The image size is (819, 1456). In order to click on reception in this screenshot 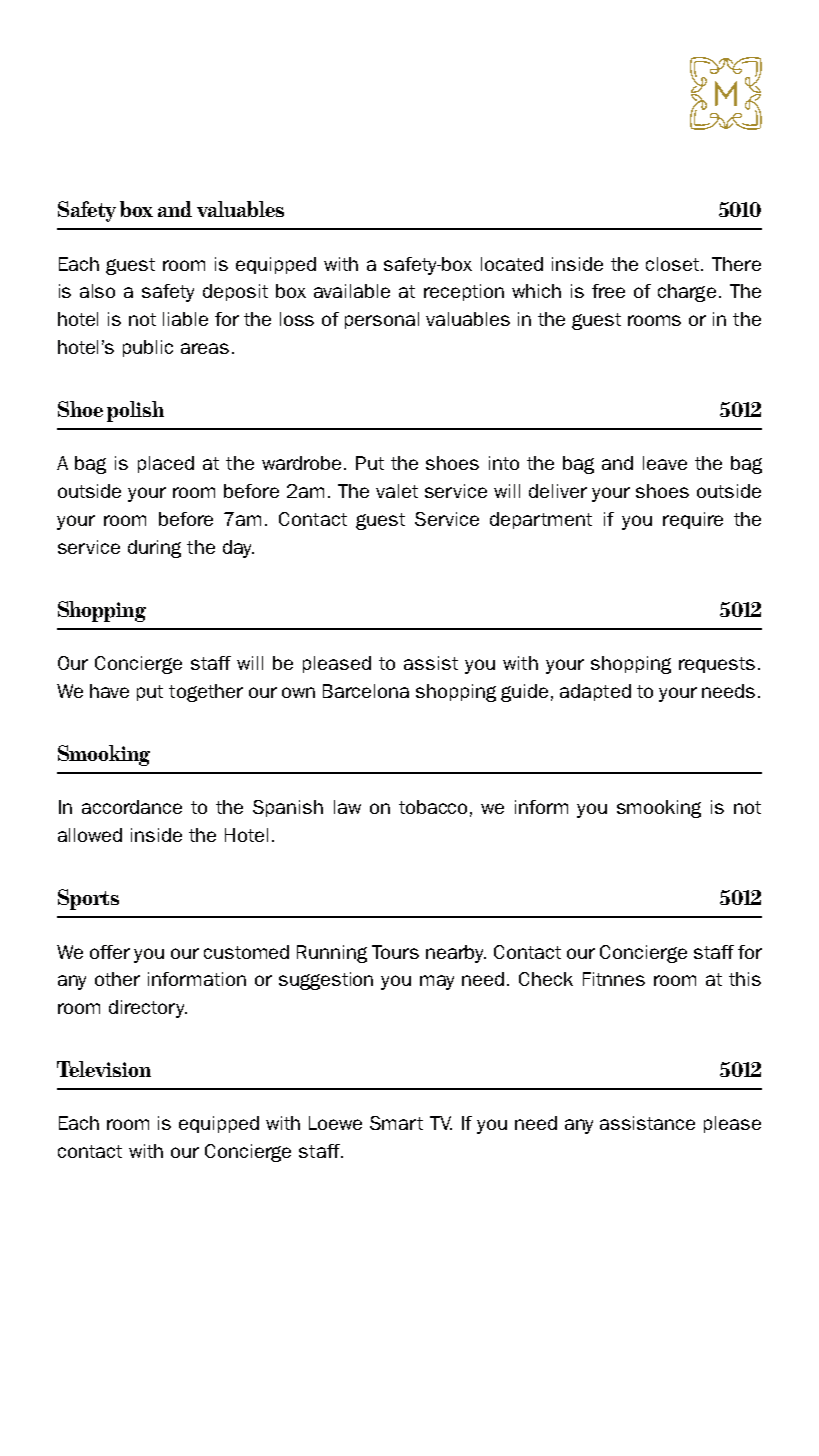, I will do `click(464, 292)`.
